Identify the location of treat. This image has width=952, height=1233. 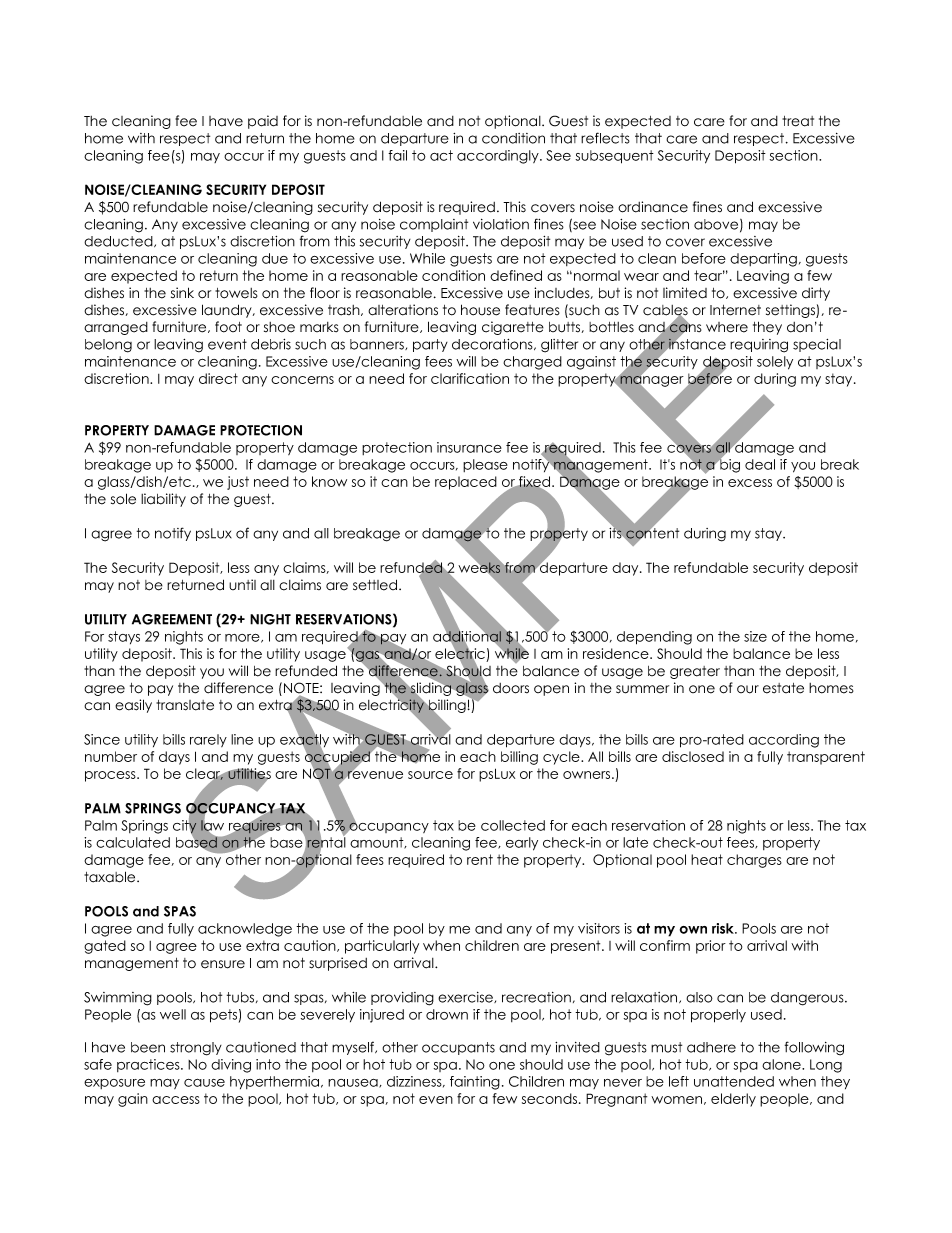
(798, 121).
